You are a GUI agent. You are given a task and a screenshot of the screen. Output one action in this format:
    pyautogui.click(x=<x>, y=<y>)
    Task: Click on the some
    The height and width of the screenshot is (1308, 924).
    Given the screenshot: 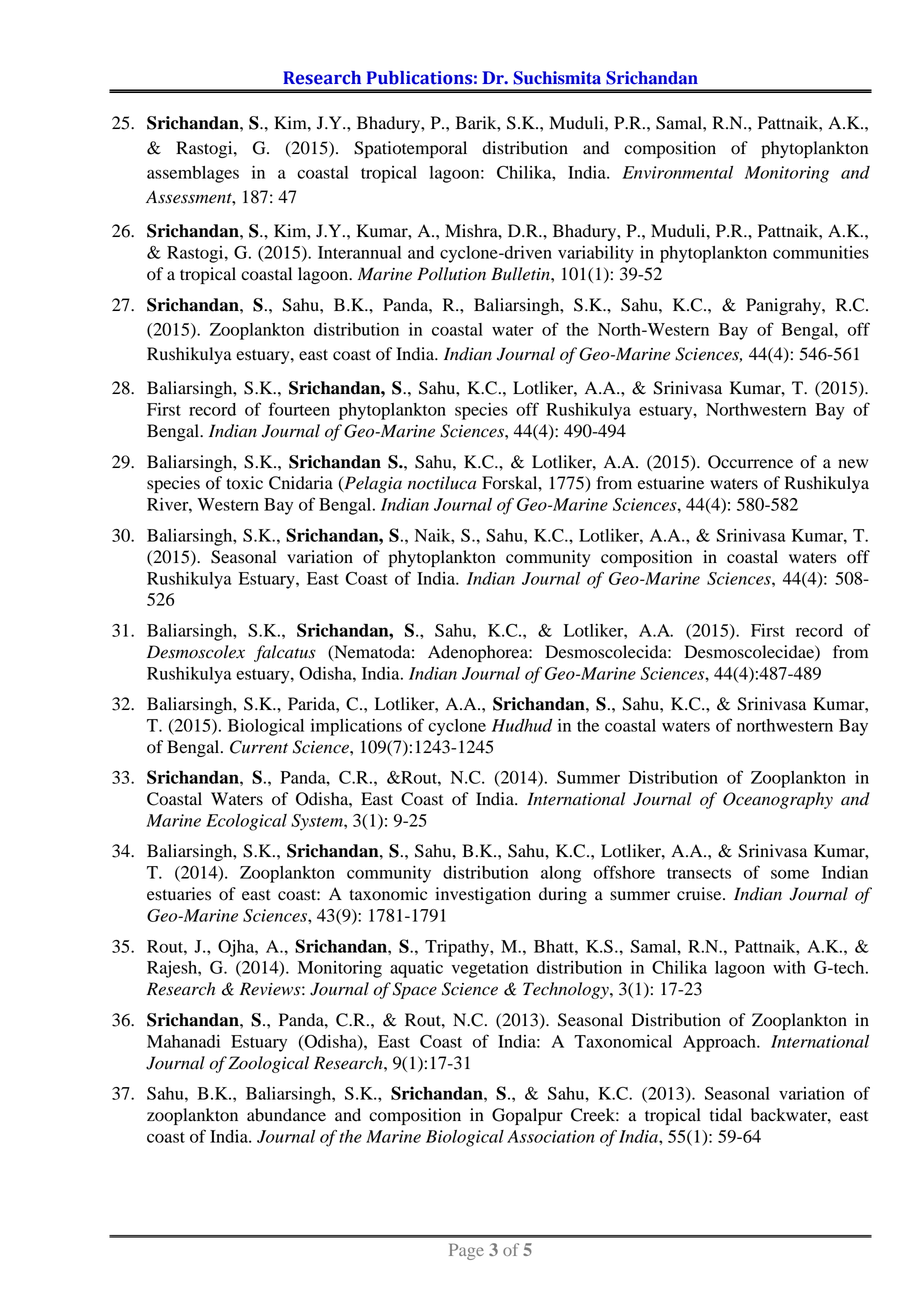 What is the action you would take?
    pyautogui.click(x=790, y=874)
